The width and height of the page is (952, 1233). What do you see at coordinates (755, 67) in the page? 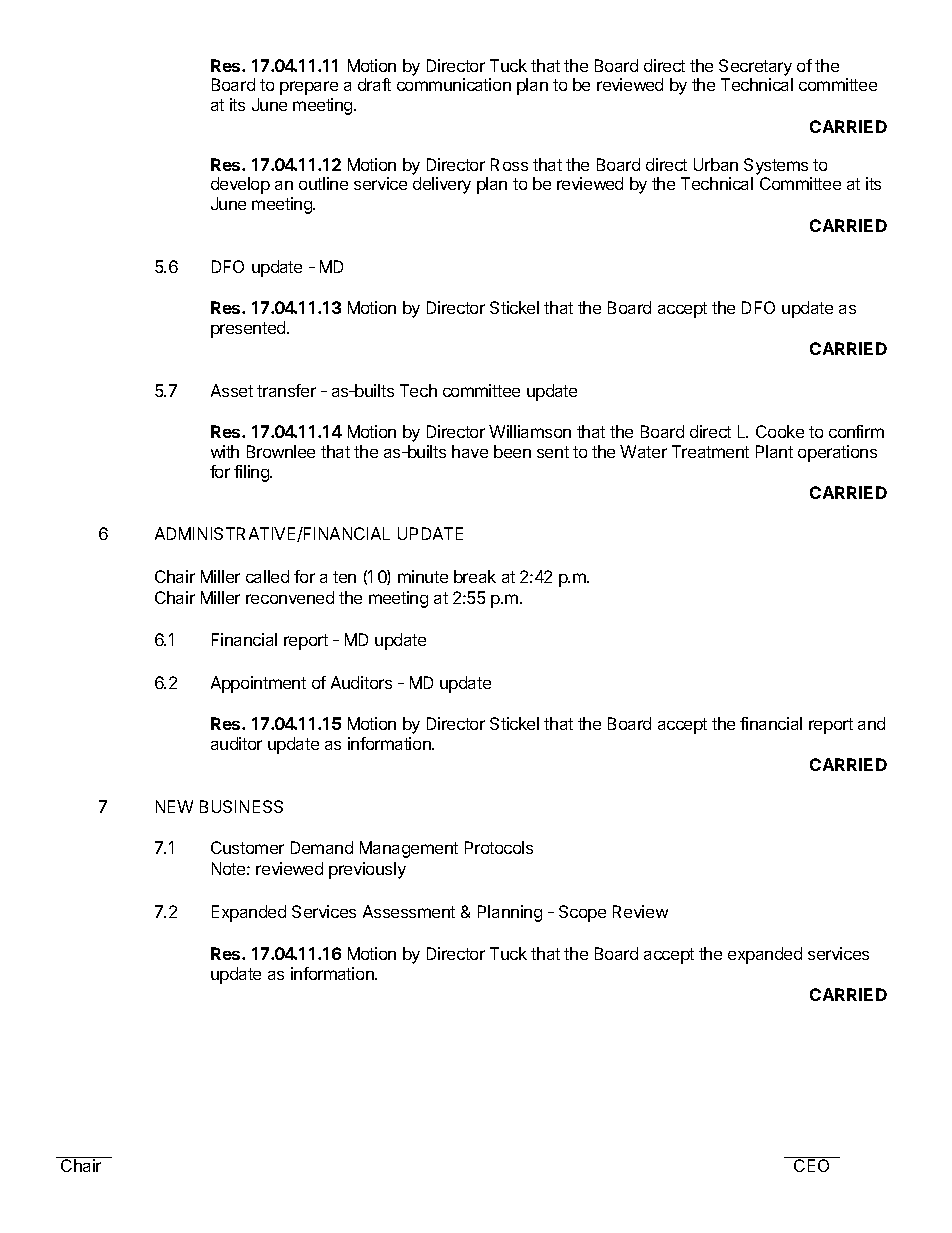
I see `Secretary` at bounding box center [755, 67].
